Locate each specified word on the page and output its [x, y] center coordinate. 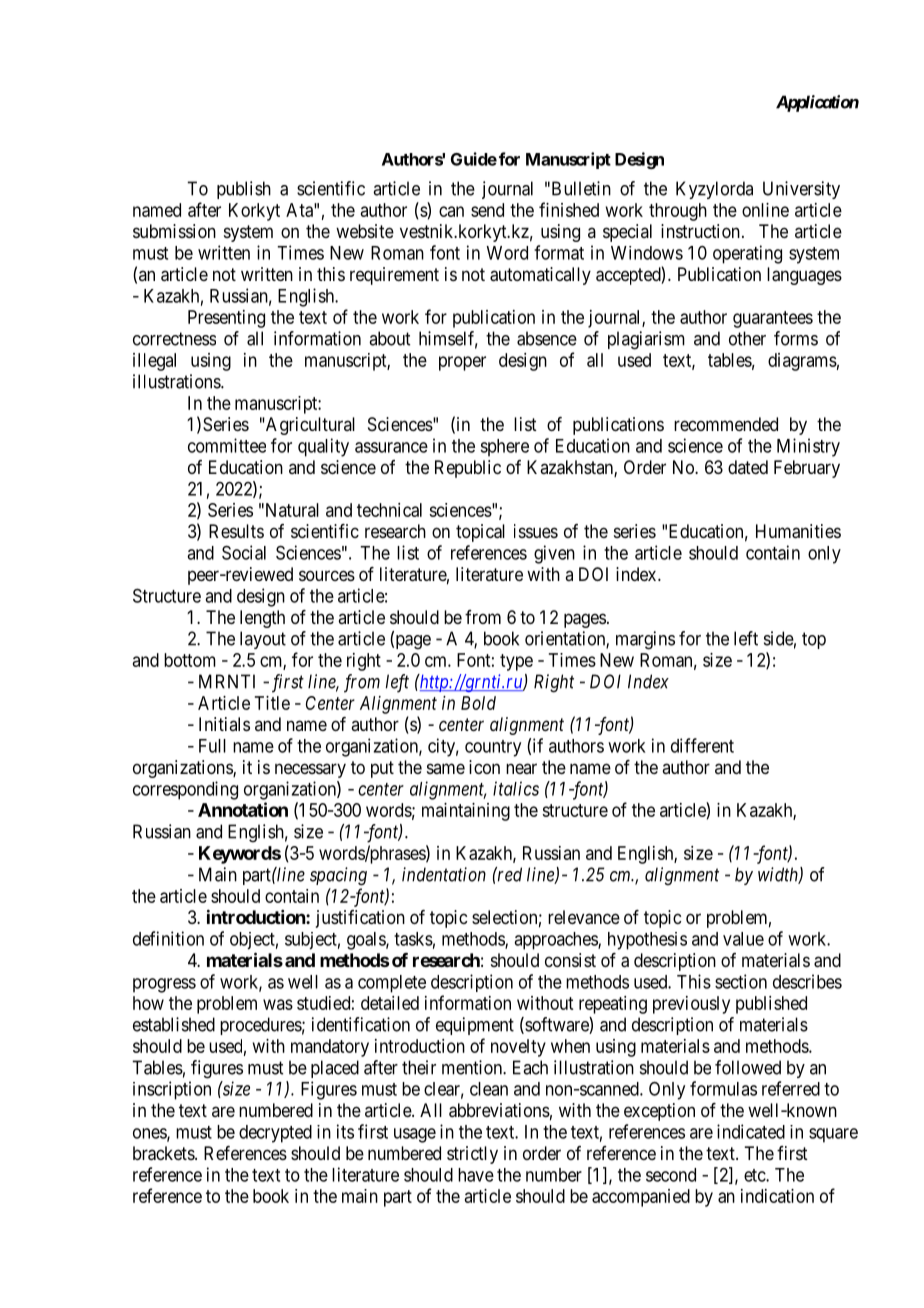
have [476, 1175]
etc [755, 1175]
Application [817, 103]
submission [174, 231]
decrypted [275, 1134]
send [487, 210]
